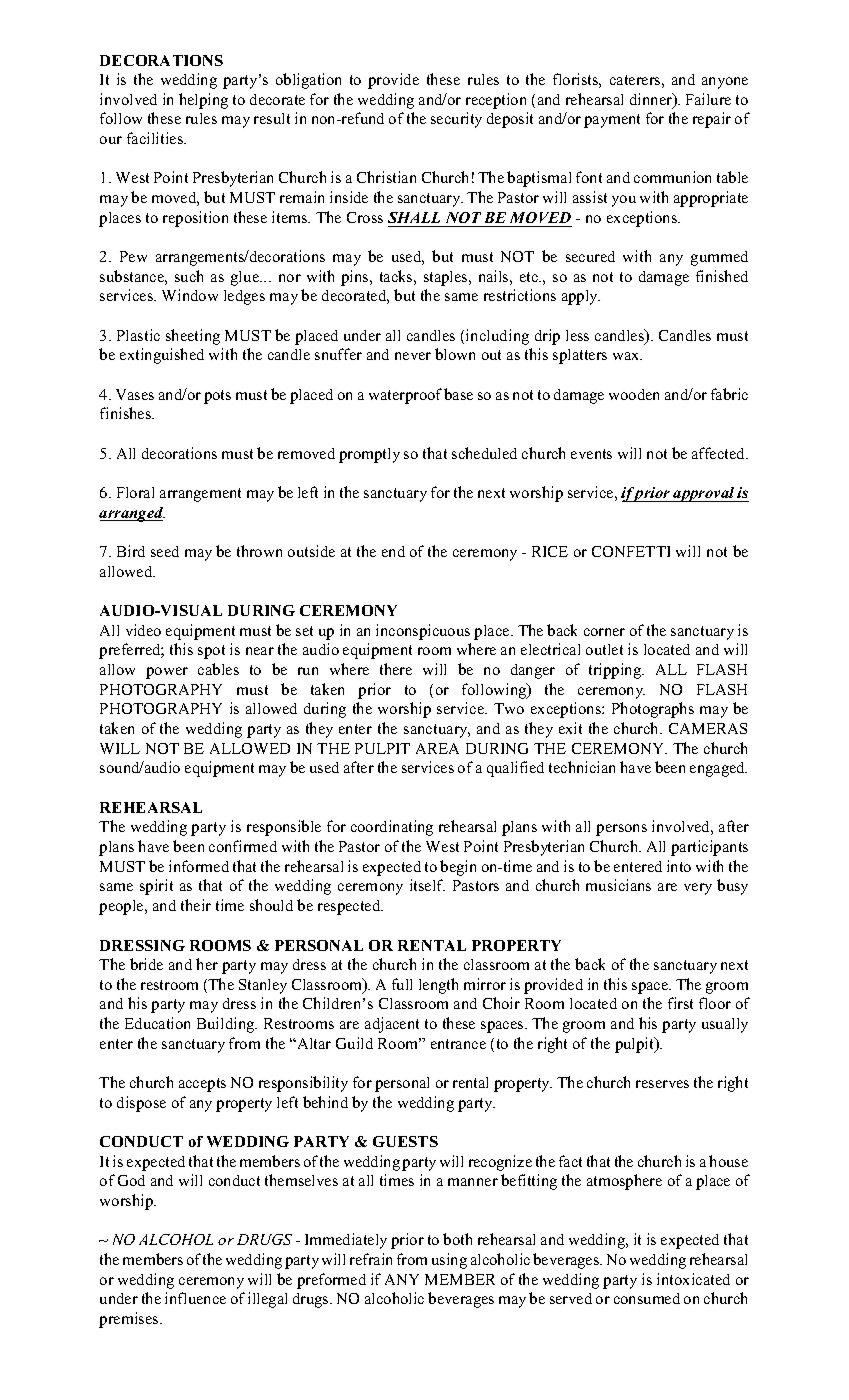 Image resolution: width=849 pixels, height=1400 pixels. I want to click on consumed, so click(647, 1298).
